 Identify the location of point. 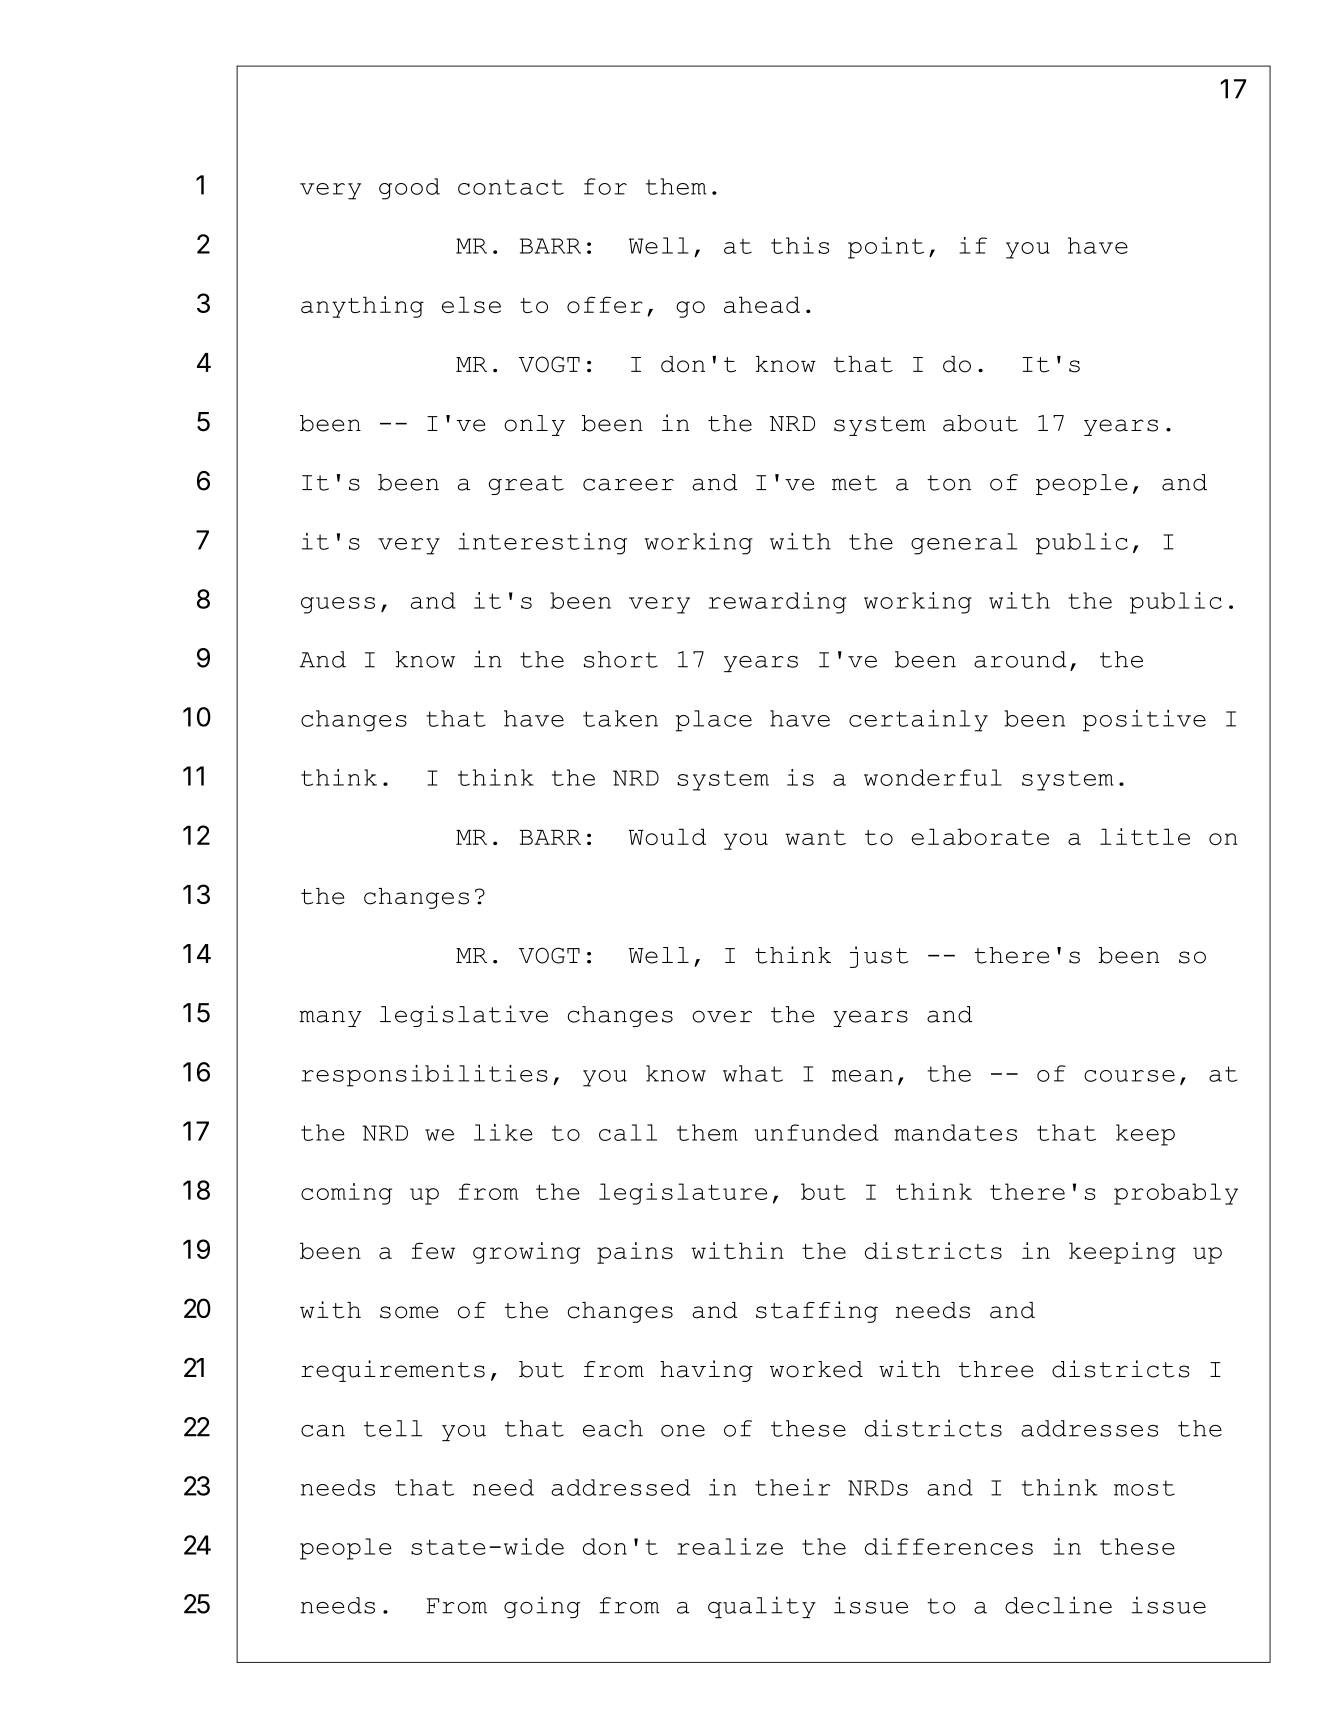
(886, 248).
